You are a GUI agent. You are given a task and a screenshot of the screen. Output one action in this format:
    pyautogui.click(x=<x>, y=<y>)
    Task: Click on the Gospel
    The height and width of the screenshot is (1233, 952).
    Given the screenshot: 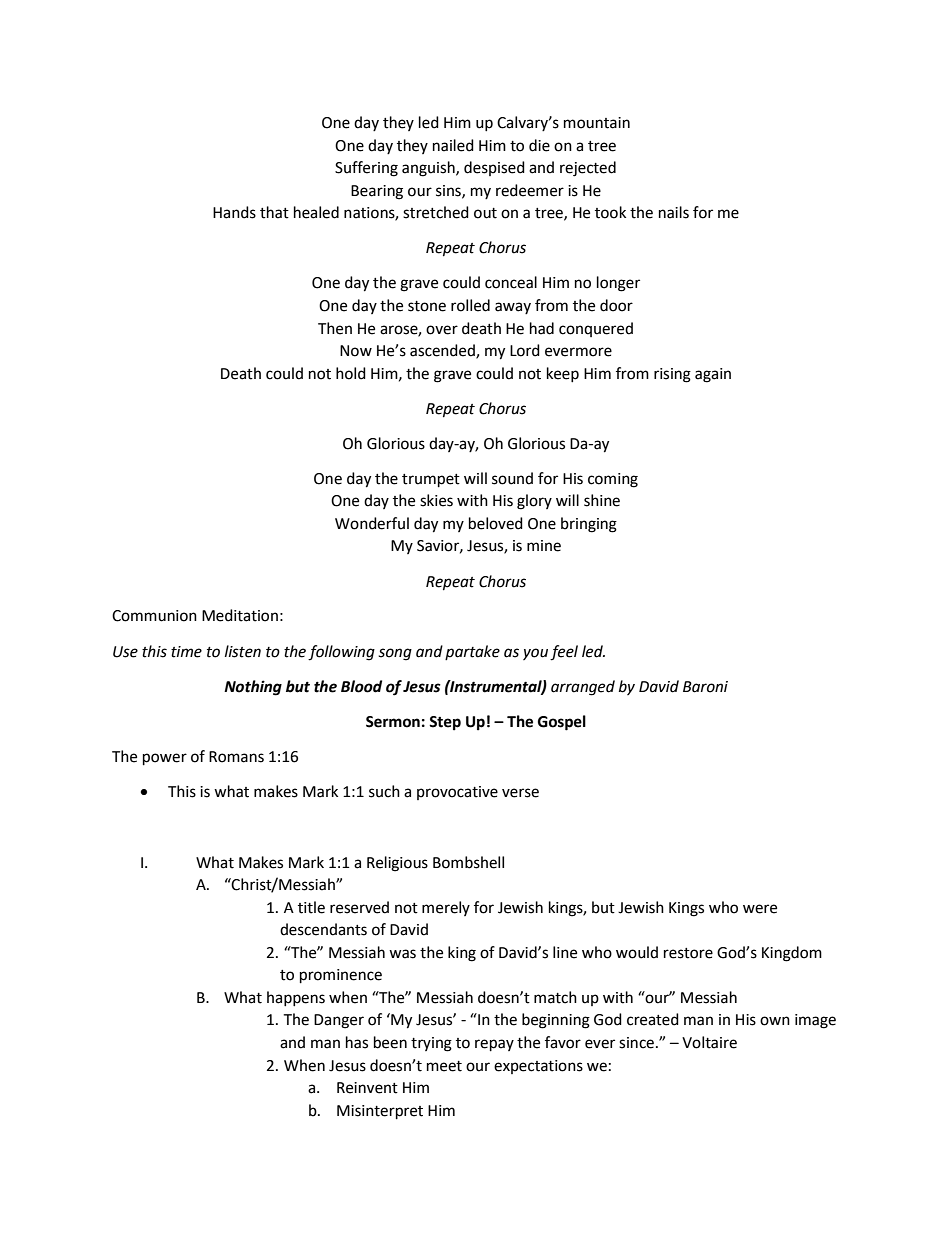 What is the action you would take?
    pyautogui.click(x=562, y=723)
